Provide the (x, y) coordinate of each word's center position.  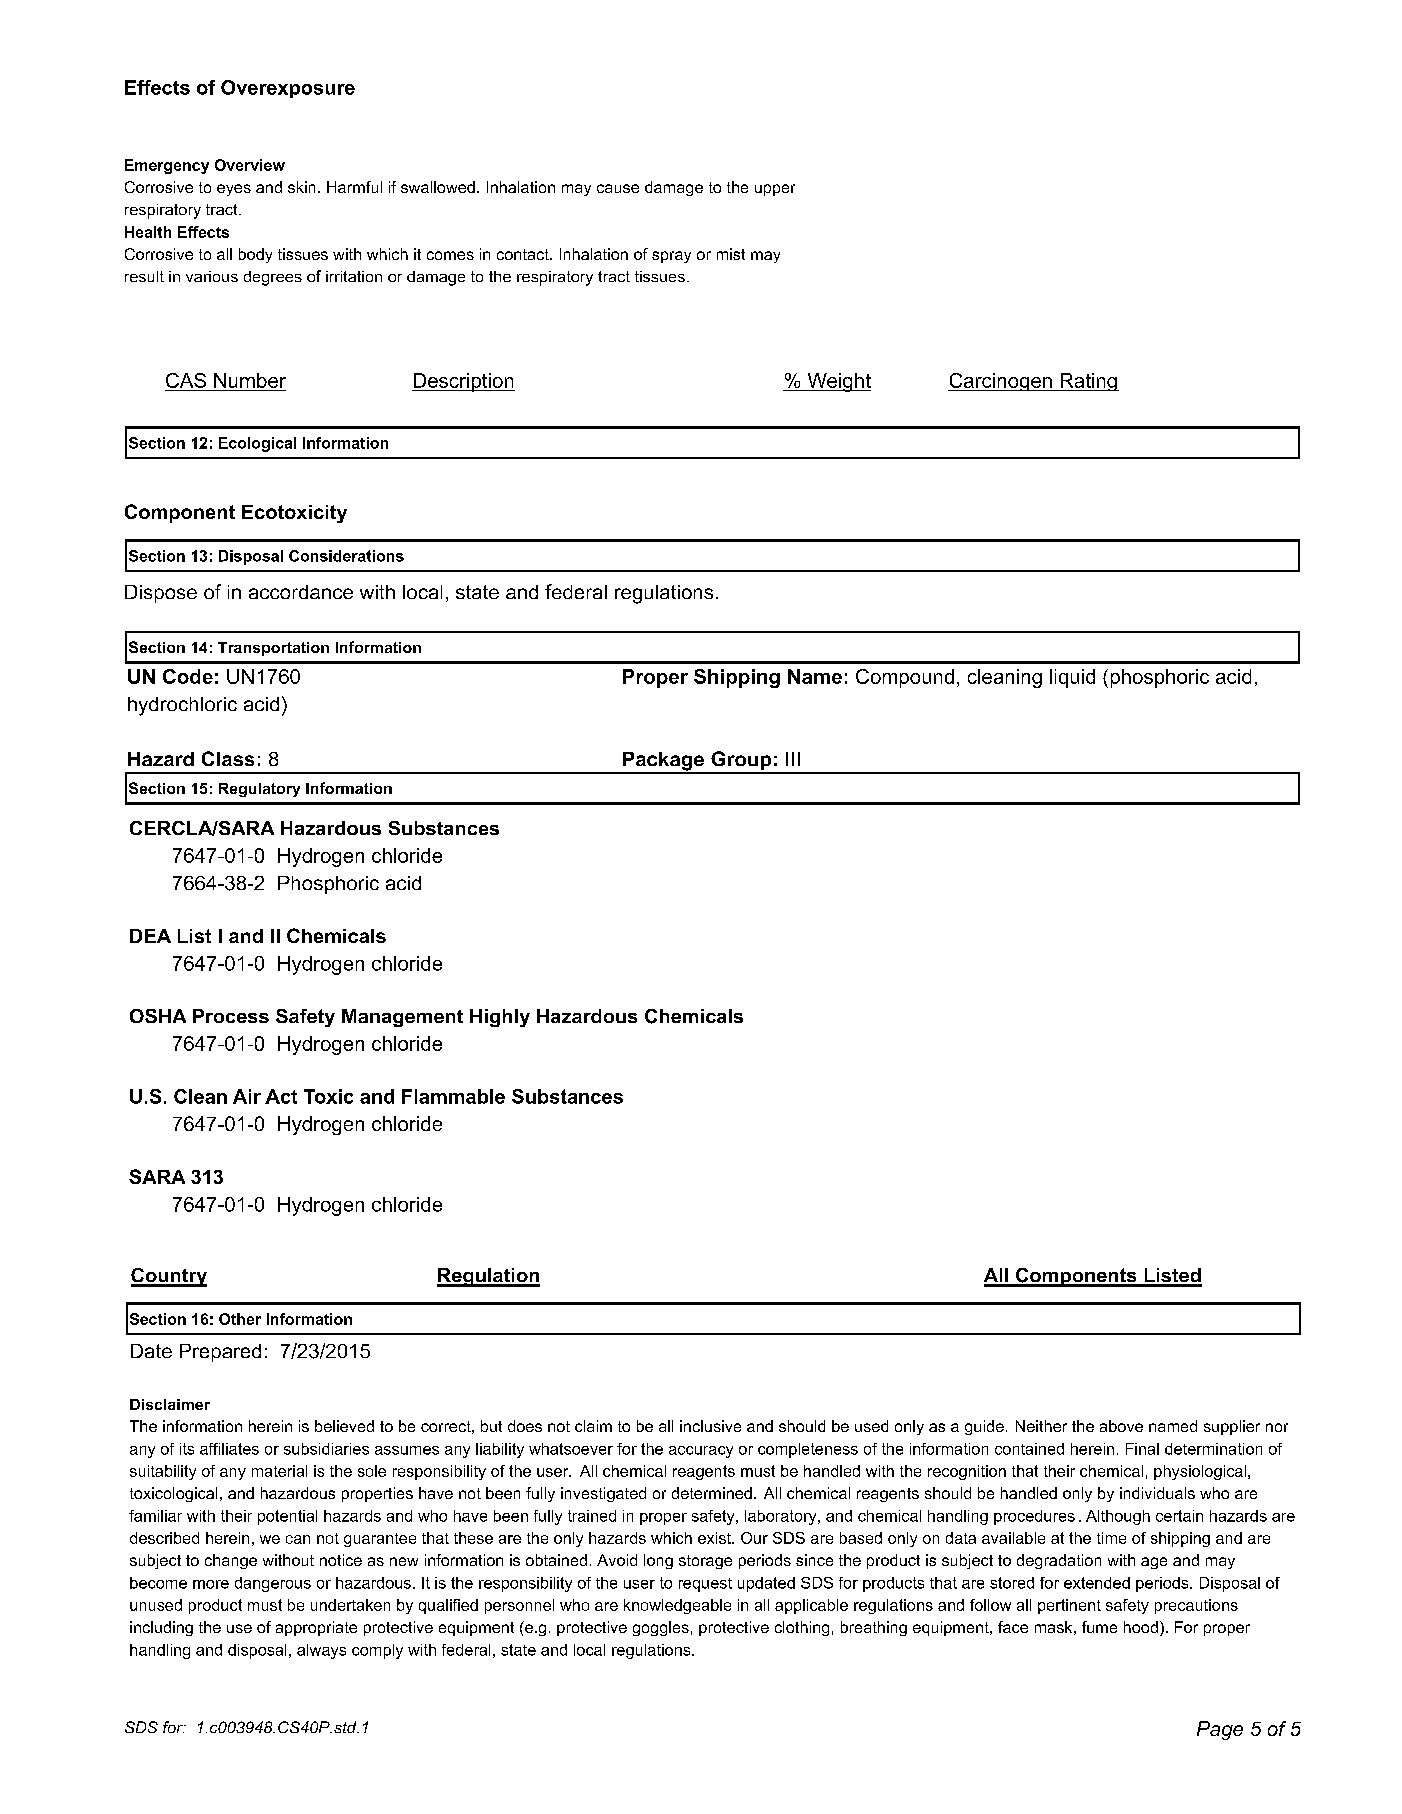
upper (775, 190)
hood (1141, 1627)
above (1121, 1426)
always (321, 1651)
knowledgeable (677, 1606)
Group (741, 762)
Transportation (273, 649)
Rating (1088, 382)
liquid (1072, 678)
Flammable (453, 1096)
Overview (250, 165)
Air (247, 1096)
